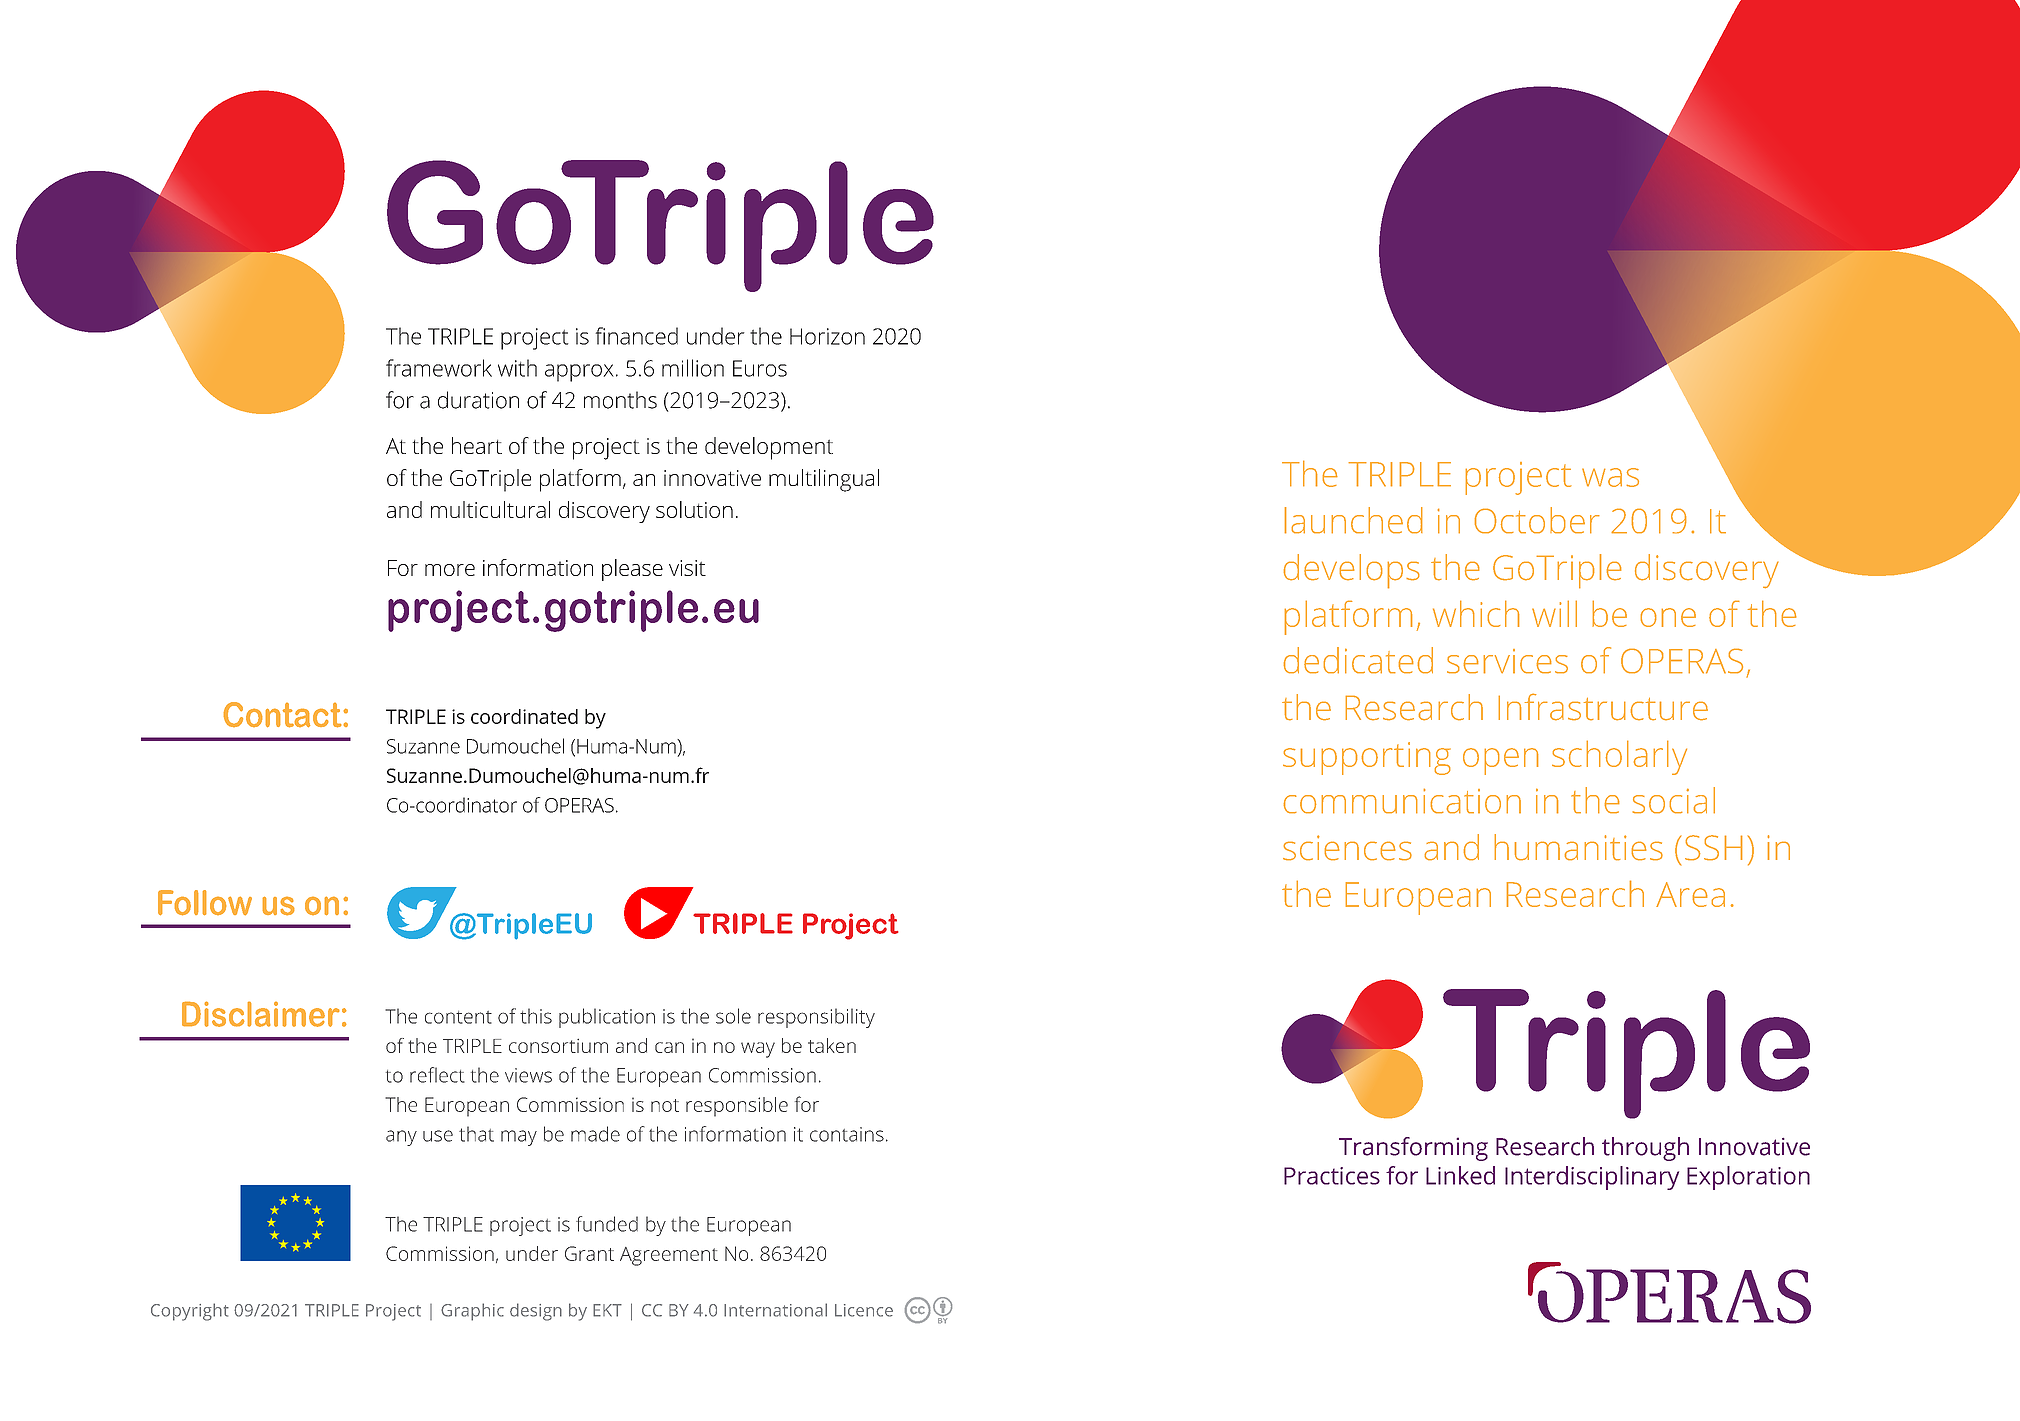 This screenshot has height=1421, width=2020. I want to click on responsibility, so click(816, 1018).
